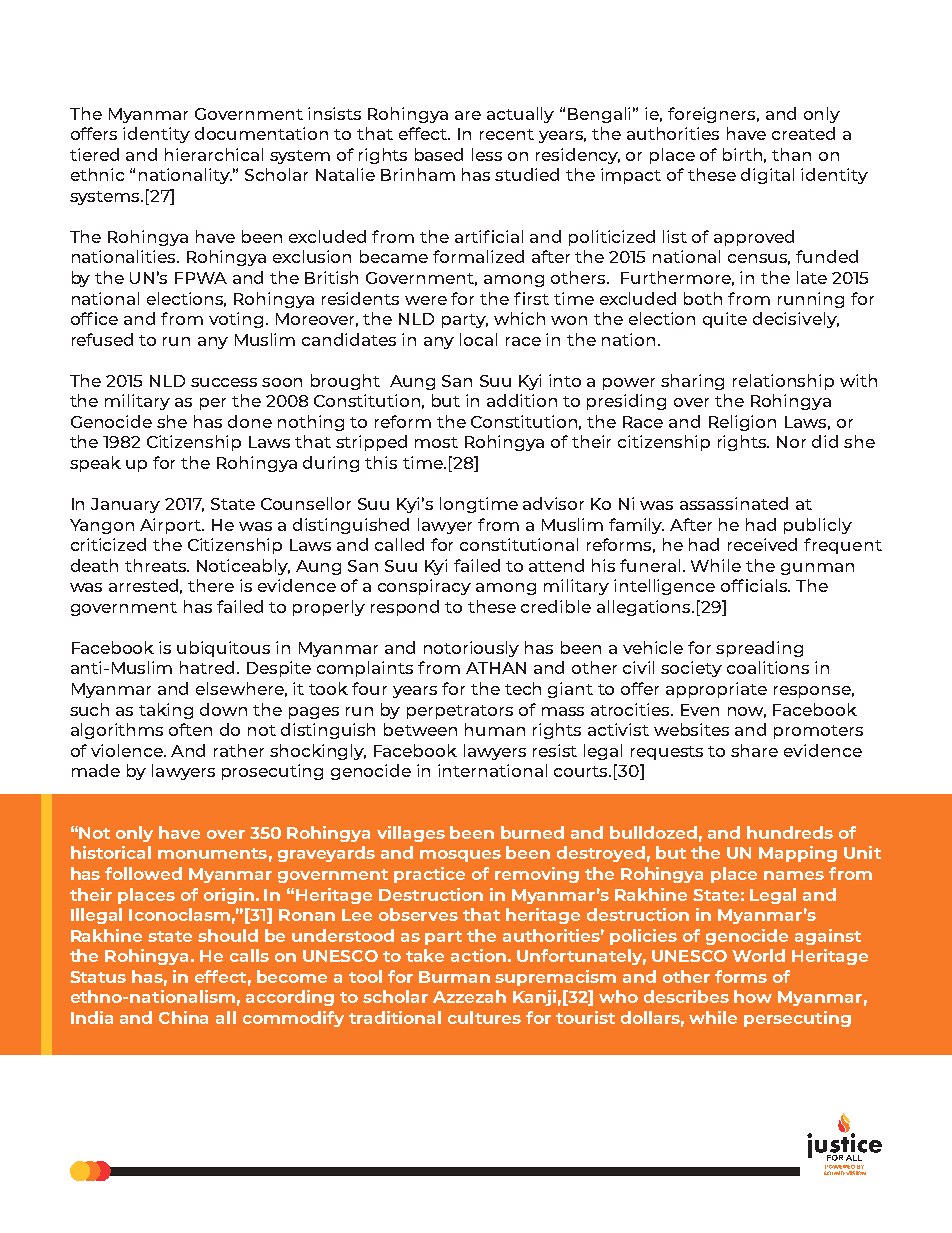 The width and height of the page is (952, 1233). I want to click on created, so click(803, 133).
